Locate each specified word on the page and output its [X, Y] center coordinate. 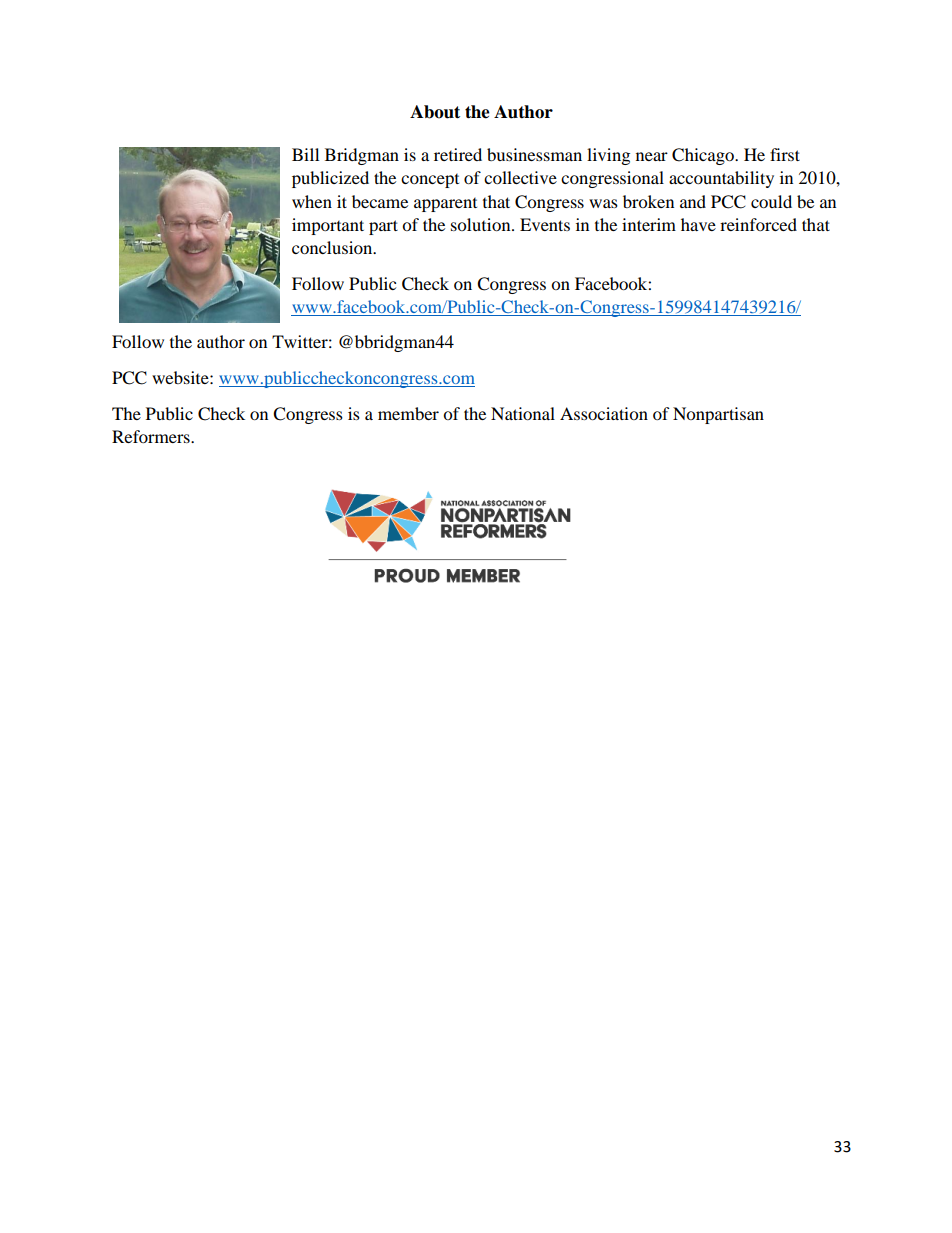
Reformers [152, 436]
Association [604, 413]
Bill [305, 154]
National [523, 413]
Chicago [704, 156]
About [435, 112]
